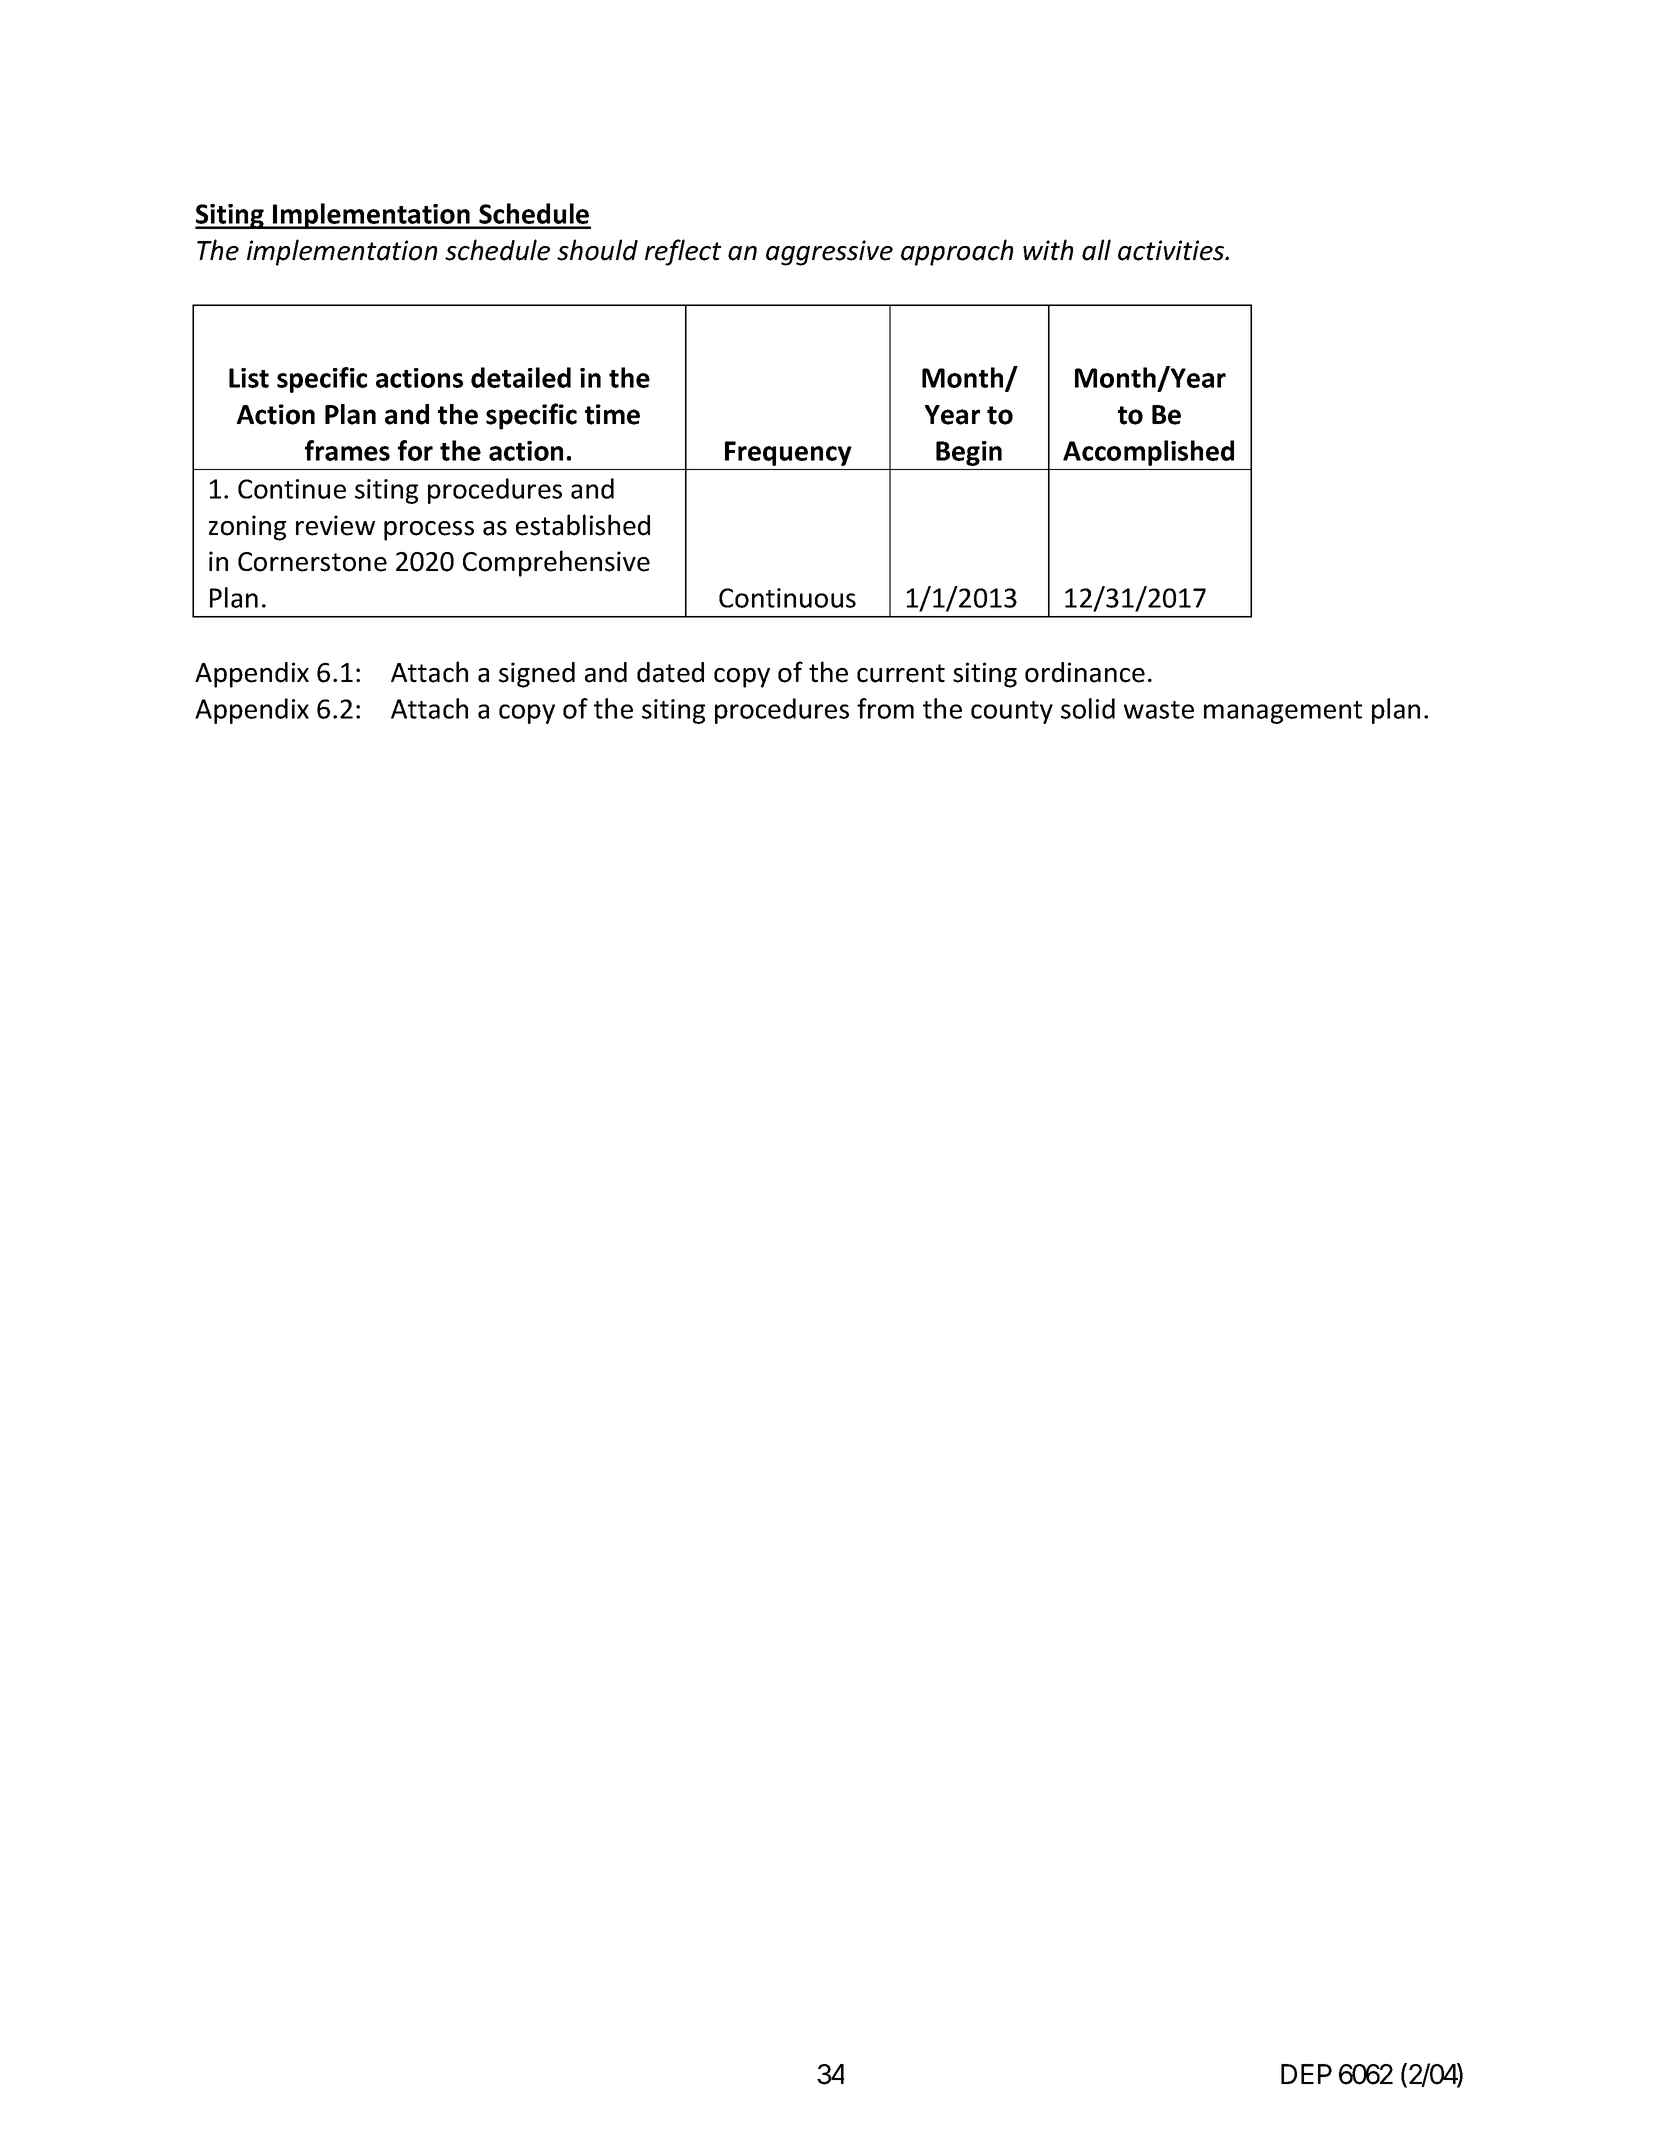  What do you see at coordinates (1012, 712) in the page?
I see `county` at bounding box center [1012, 712].
